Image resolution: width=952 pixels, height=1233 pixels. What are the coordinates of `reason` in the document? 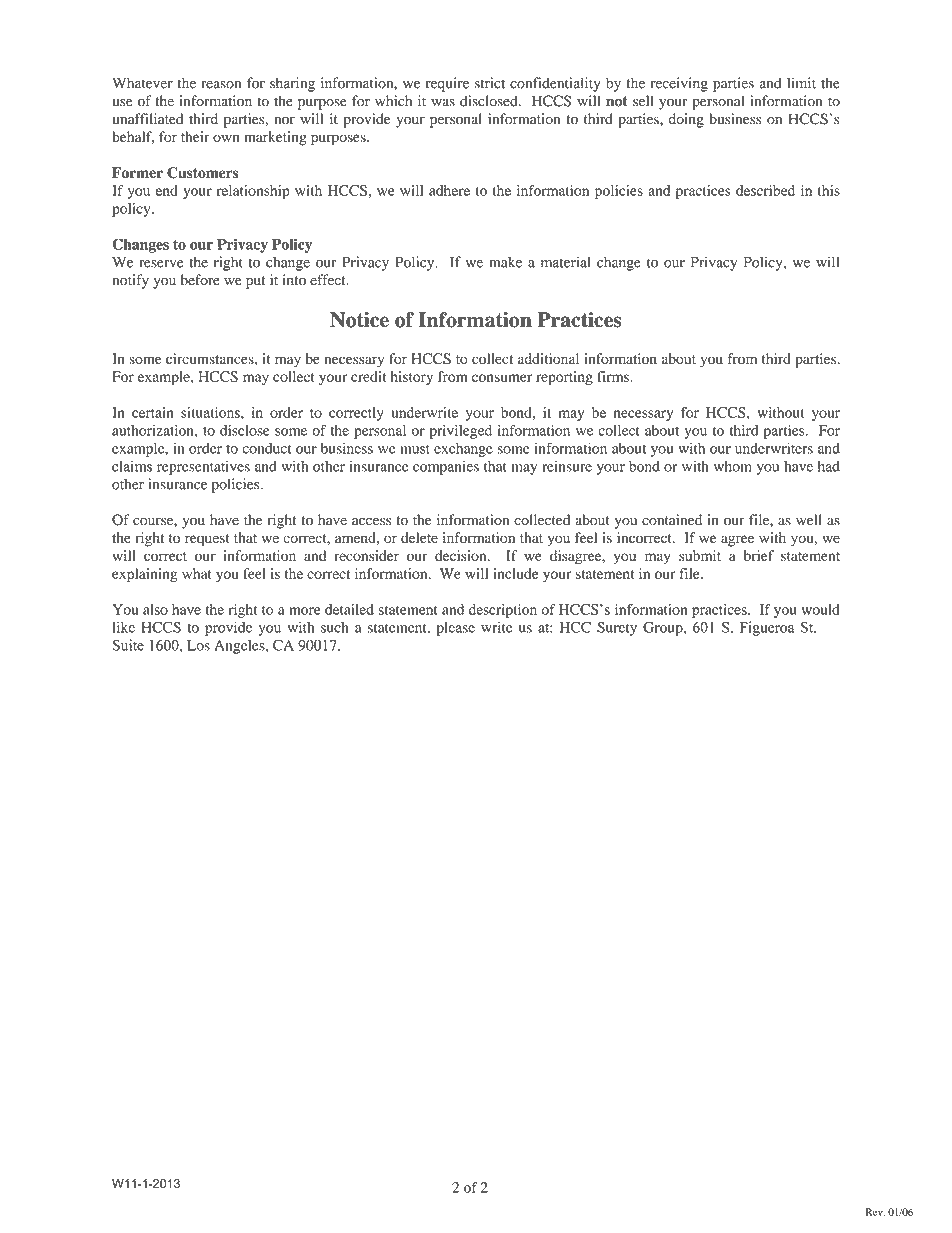 It's located at (221, 85).
